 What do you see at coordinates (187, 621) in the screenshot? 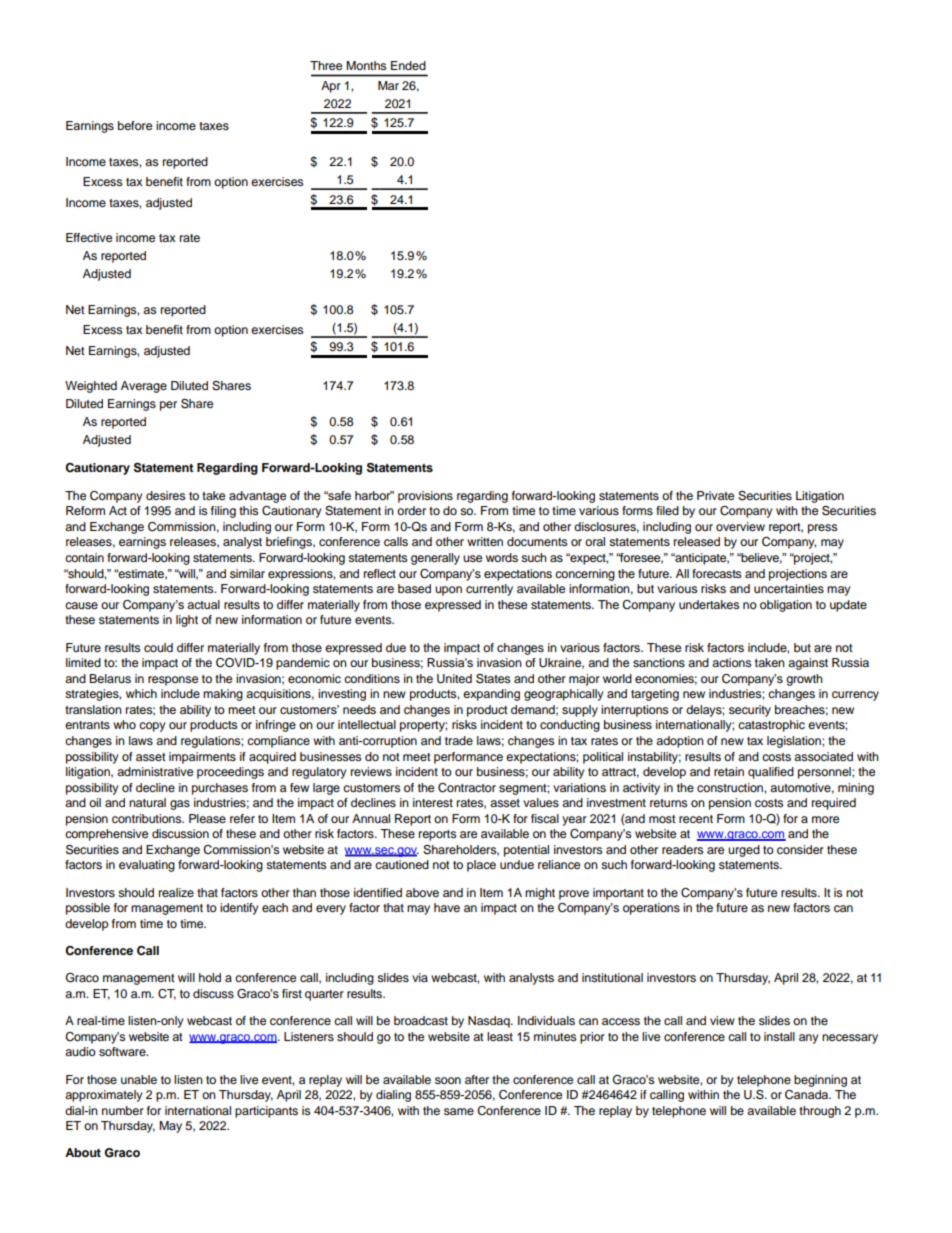
I see `light` at bounding box center [187, 621].
